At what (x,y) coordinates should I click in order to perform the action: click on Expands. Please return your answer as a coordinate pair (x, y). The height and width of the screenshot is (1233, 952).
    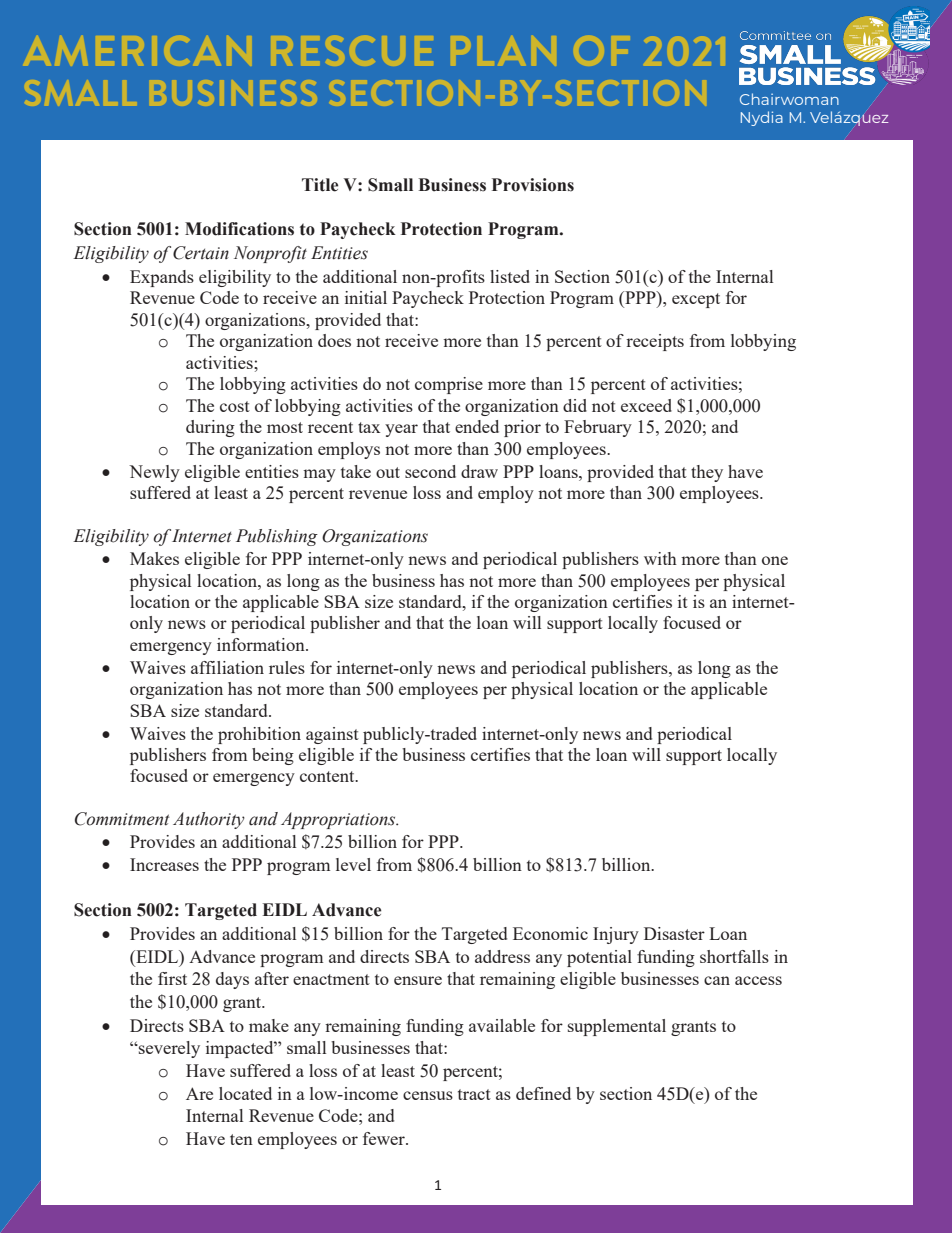
    Looking at the image, I should click on (162, 278).
